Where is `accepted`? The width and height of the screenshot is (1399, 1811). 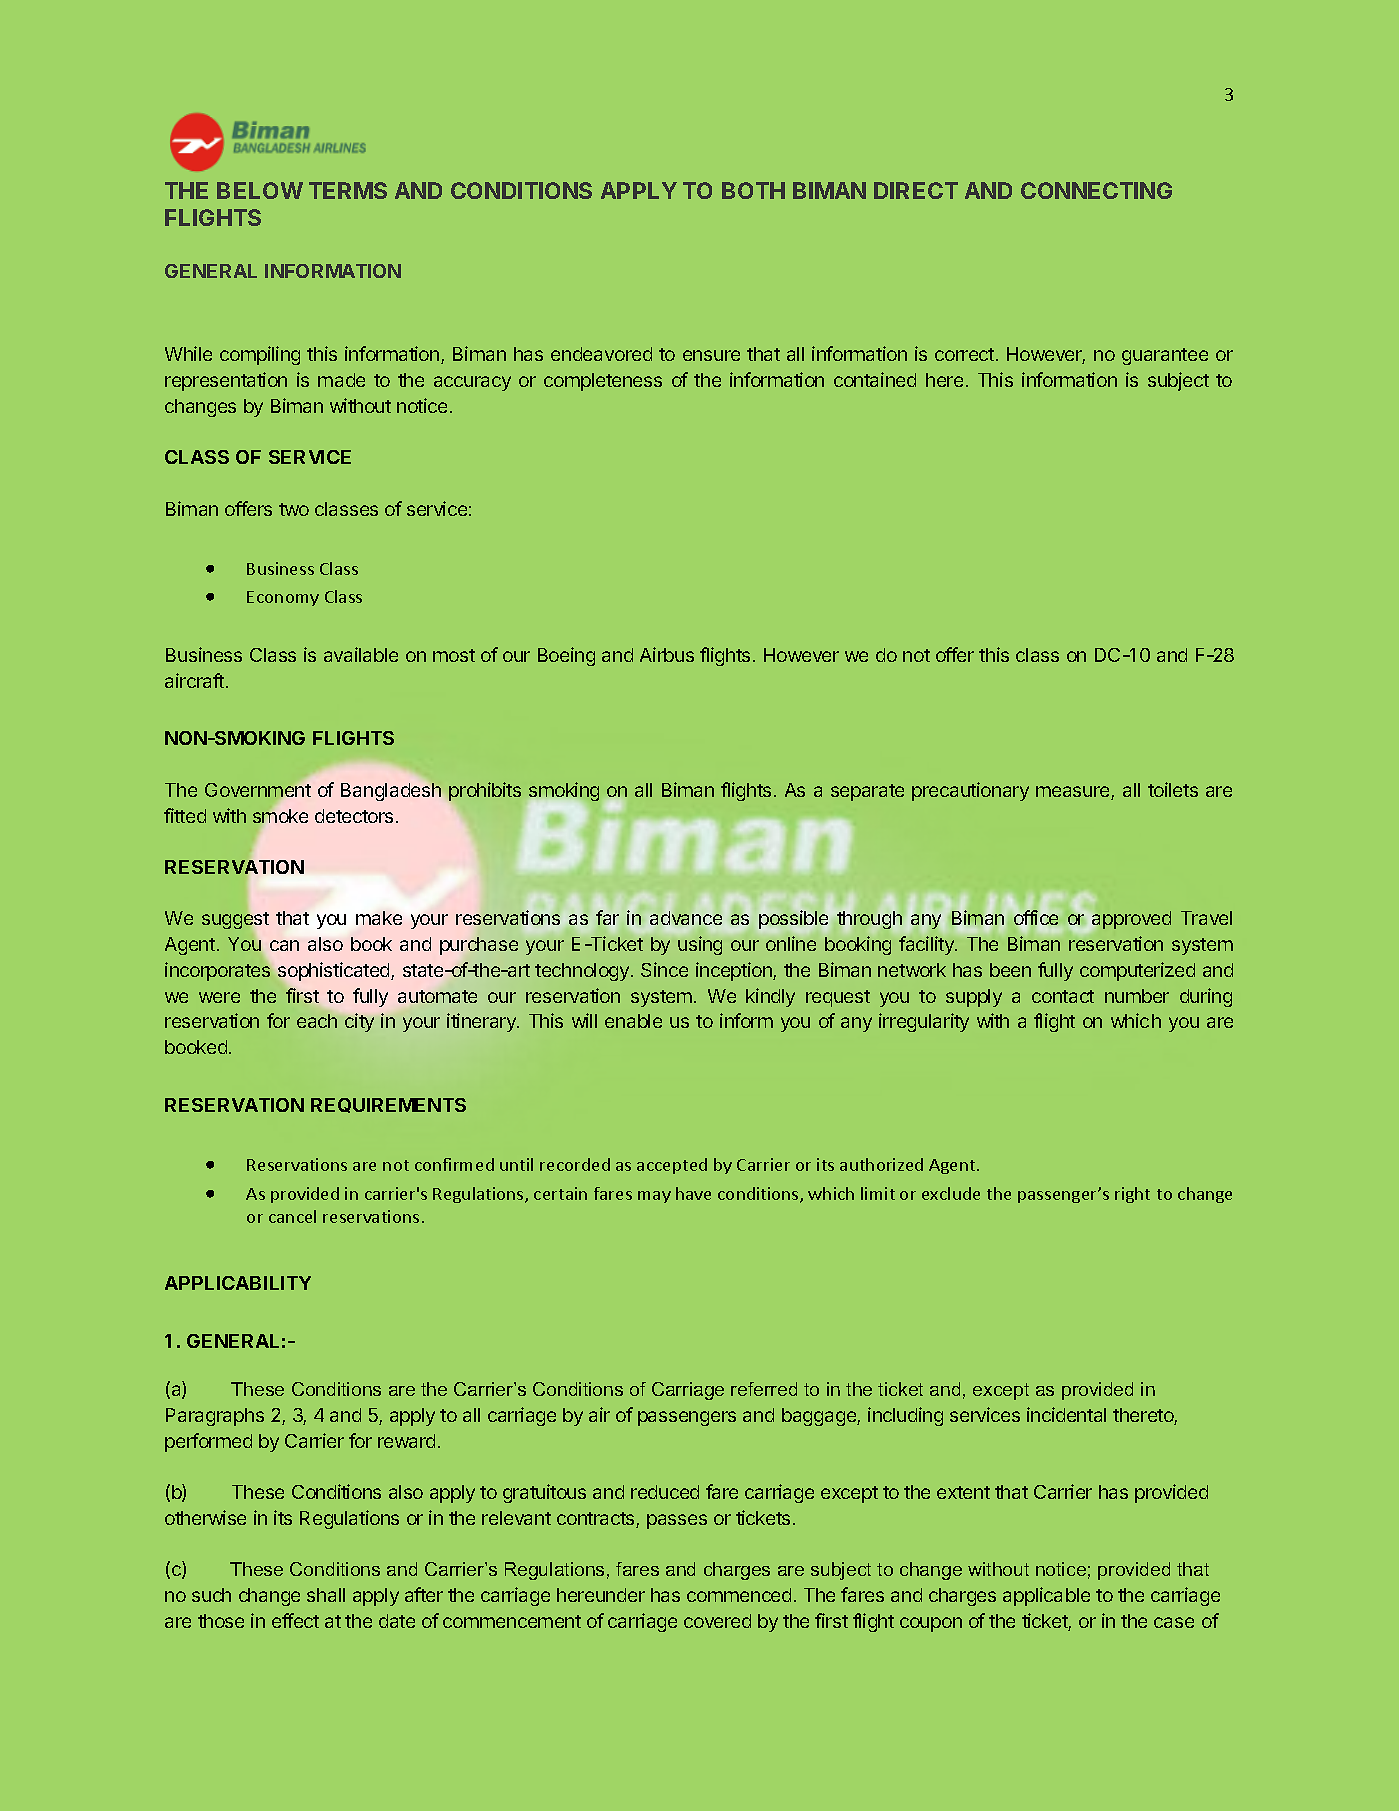
accepted is located at coordinates (672, 1166).
